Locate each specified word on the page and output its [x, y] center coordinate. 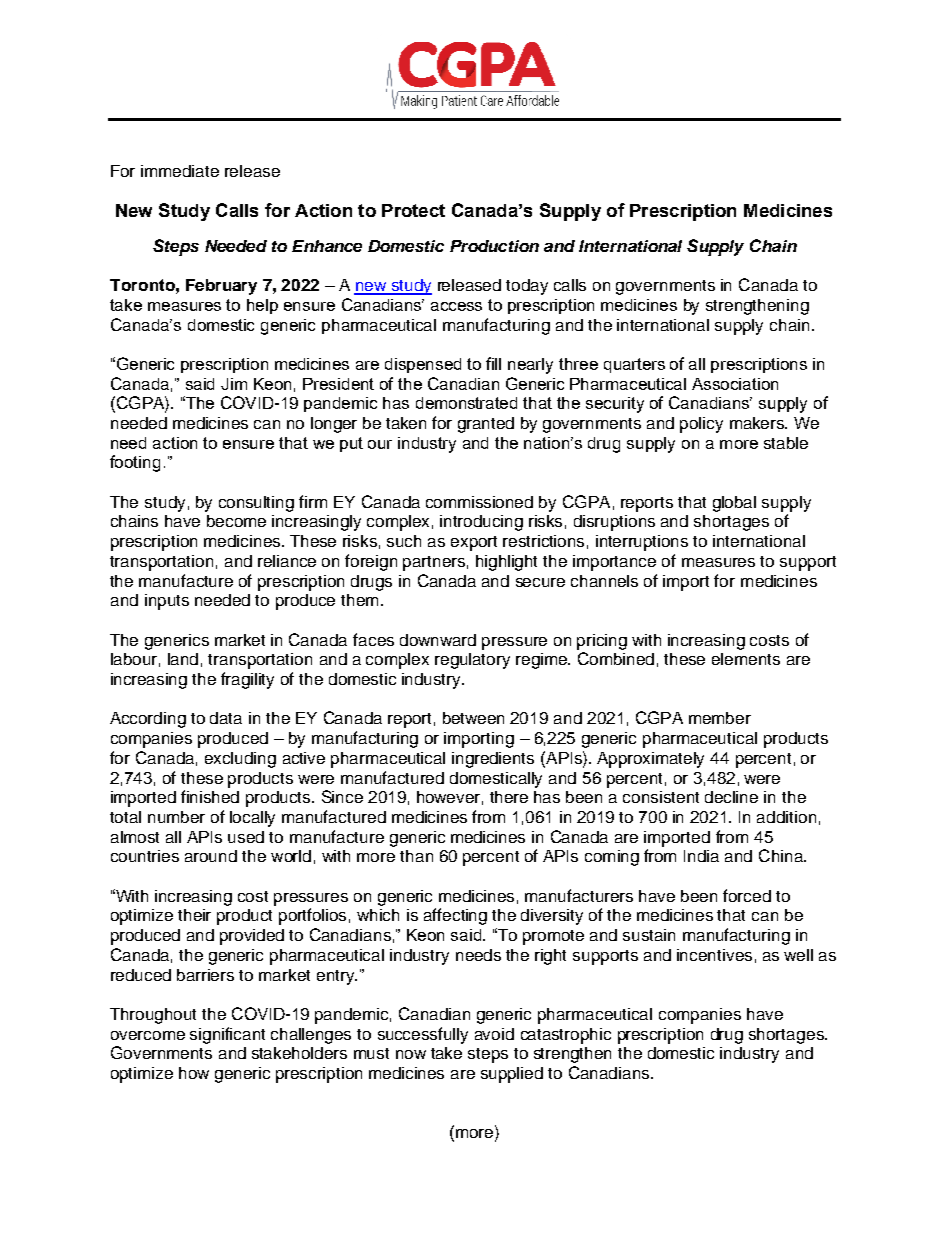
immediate [180, 171]
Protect [413, 210]
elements [746, 659]
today [527, 287]
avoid [494, 1034]
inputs [167, 602]
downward [438, 640]
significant [227, 1035]
